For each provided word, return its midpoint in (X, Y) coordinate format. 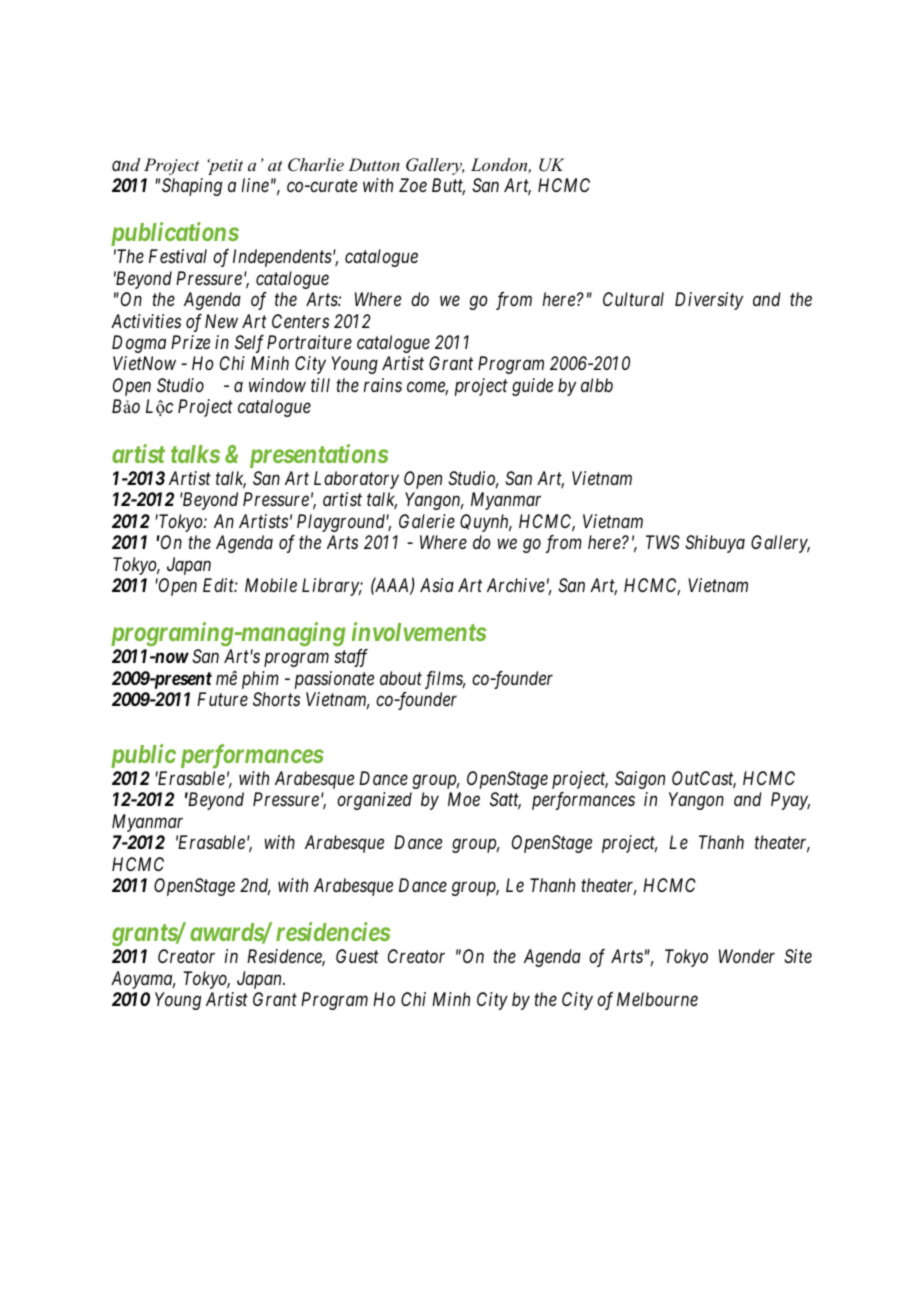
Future (222, 699)
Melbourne (657, 999)
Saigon (640, 780)
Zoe (413, 185)
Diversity (709, 301)
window (277, 385)
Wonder (747, 956)
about (401, 678)
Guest (357, 956)
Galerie (427, 521)
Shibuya (715, 544)
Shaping (192, 187)
